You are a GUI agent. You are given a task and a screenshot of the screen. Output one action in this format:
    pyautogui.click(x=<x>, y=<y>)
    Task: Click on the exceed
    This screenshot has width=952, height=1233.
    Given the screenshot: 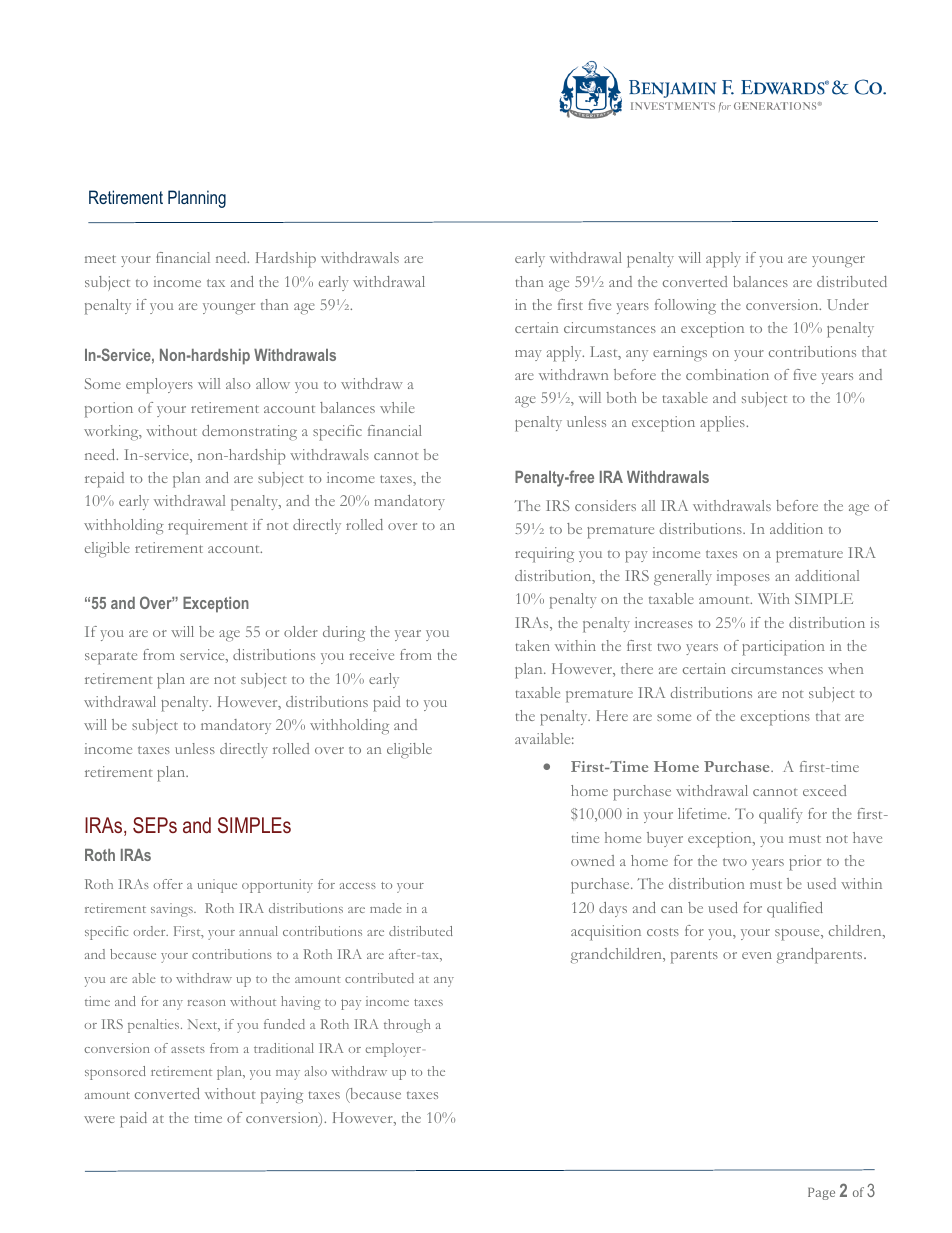 What is the action you would take?
    pyautogui.click(x=824, y=790)
